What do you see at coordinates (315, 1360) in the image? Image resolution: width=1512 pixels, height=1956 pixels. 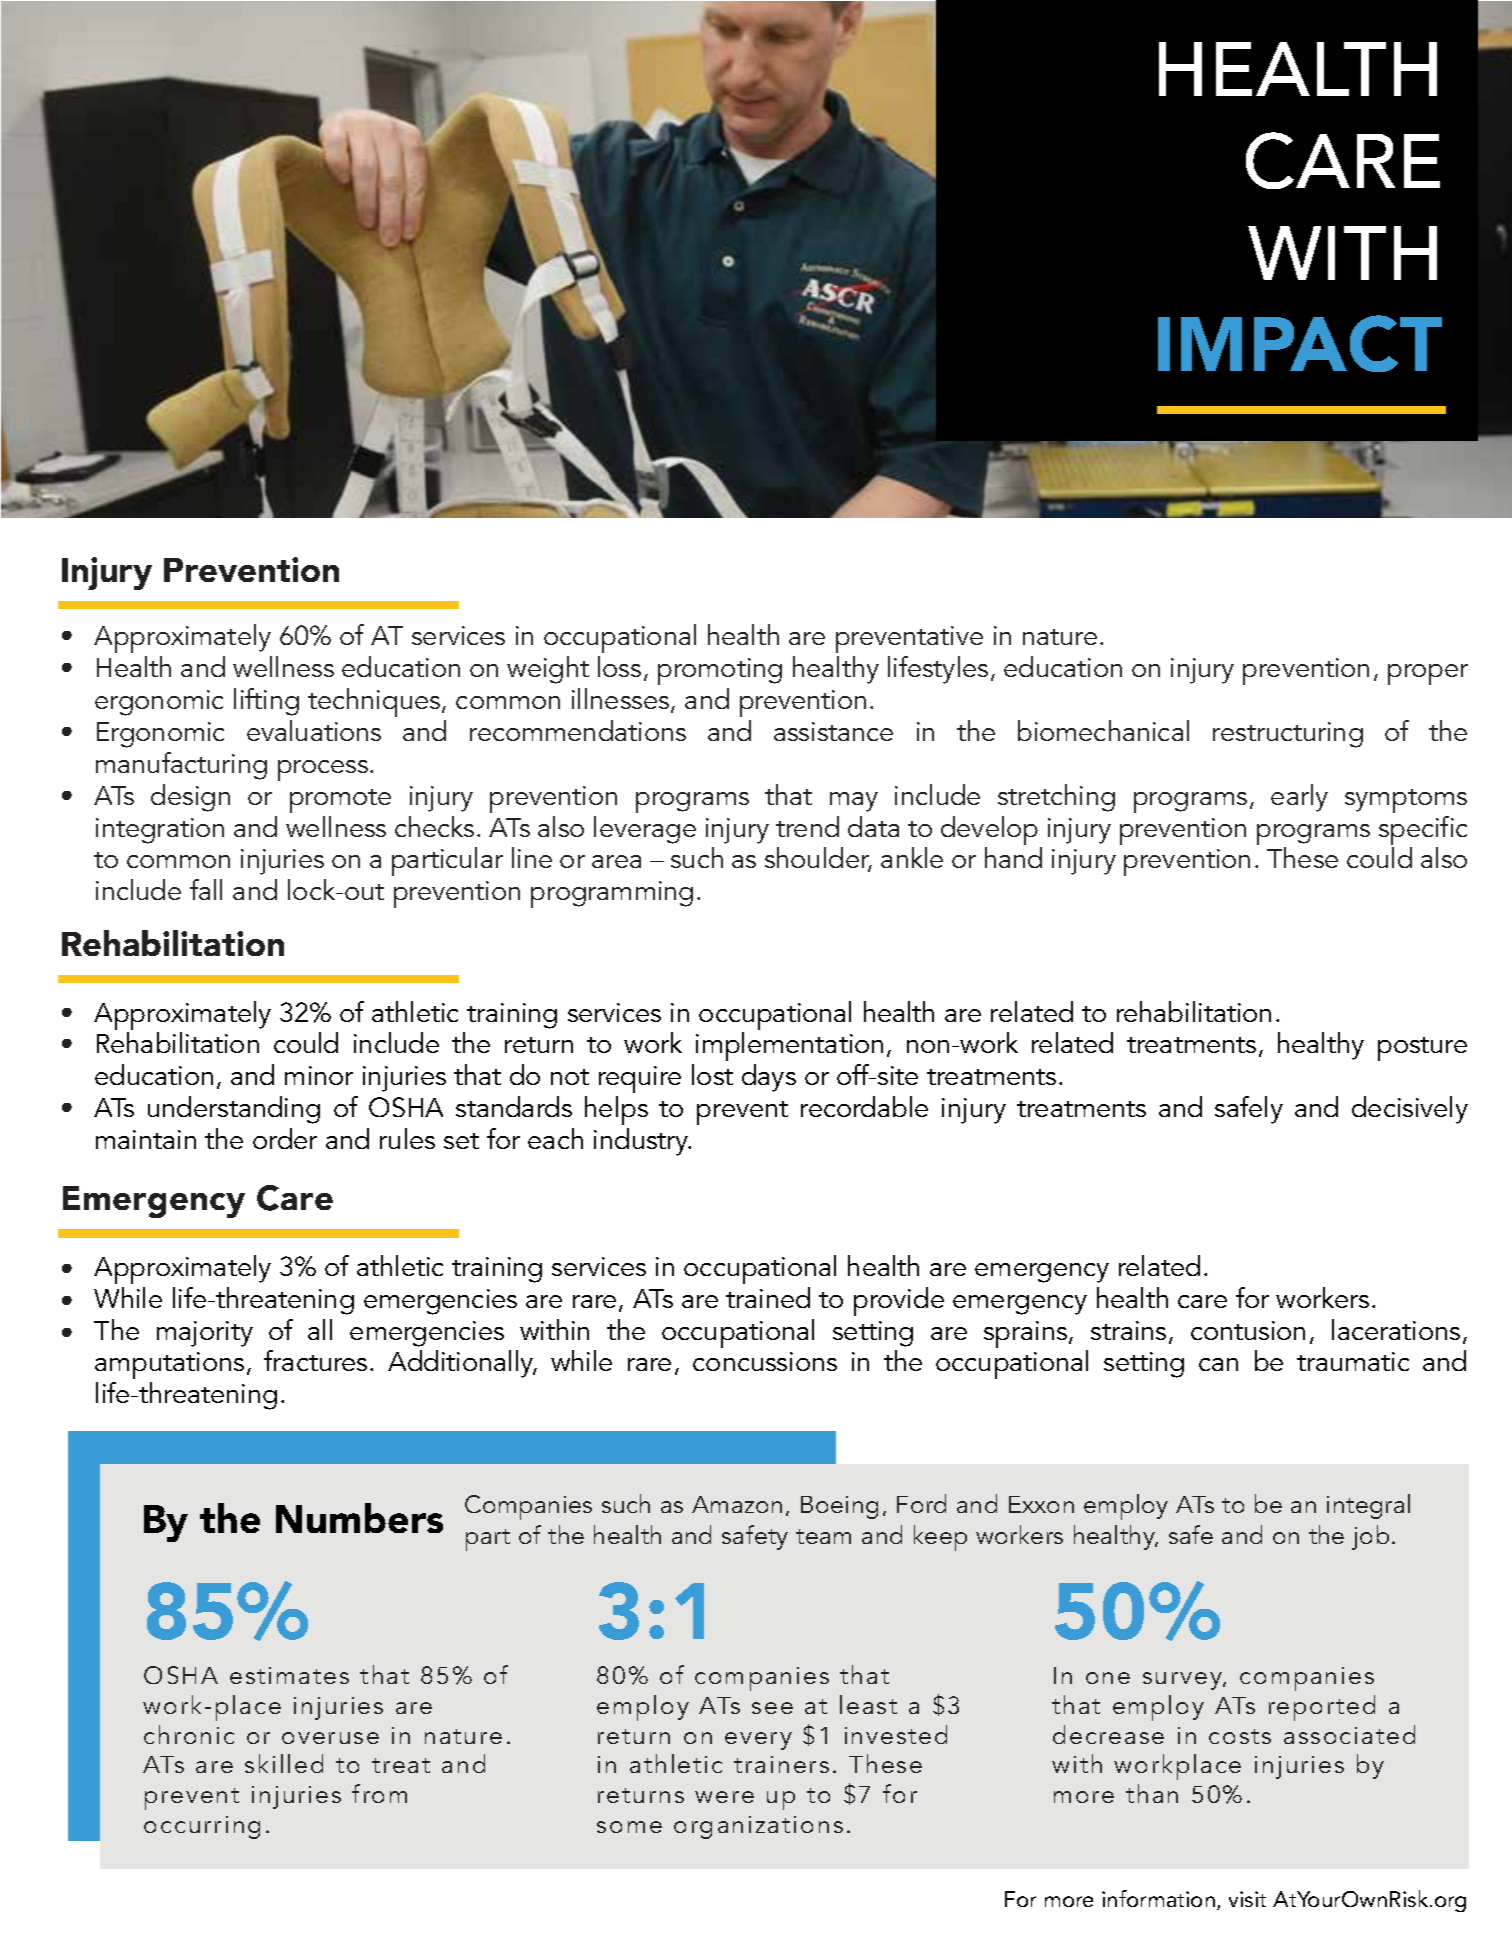 I see `fractures` at bounding box center [315, 1360].
